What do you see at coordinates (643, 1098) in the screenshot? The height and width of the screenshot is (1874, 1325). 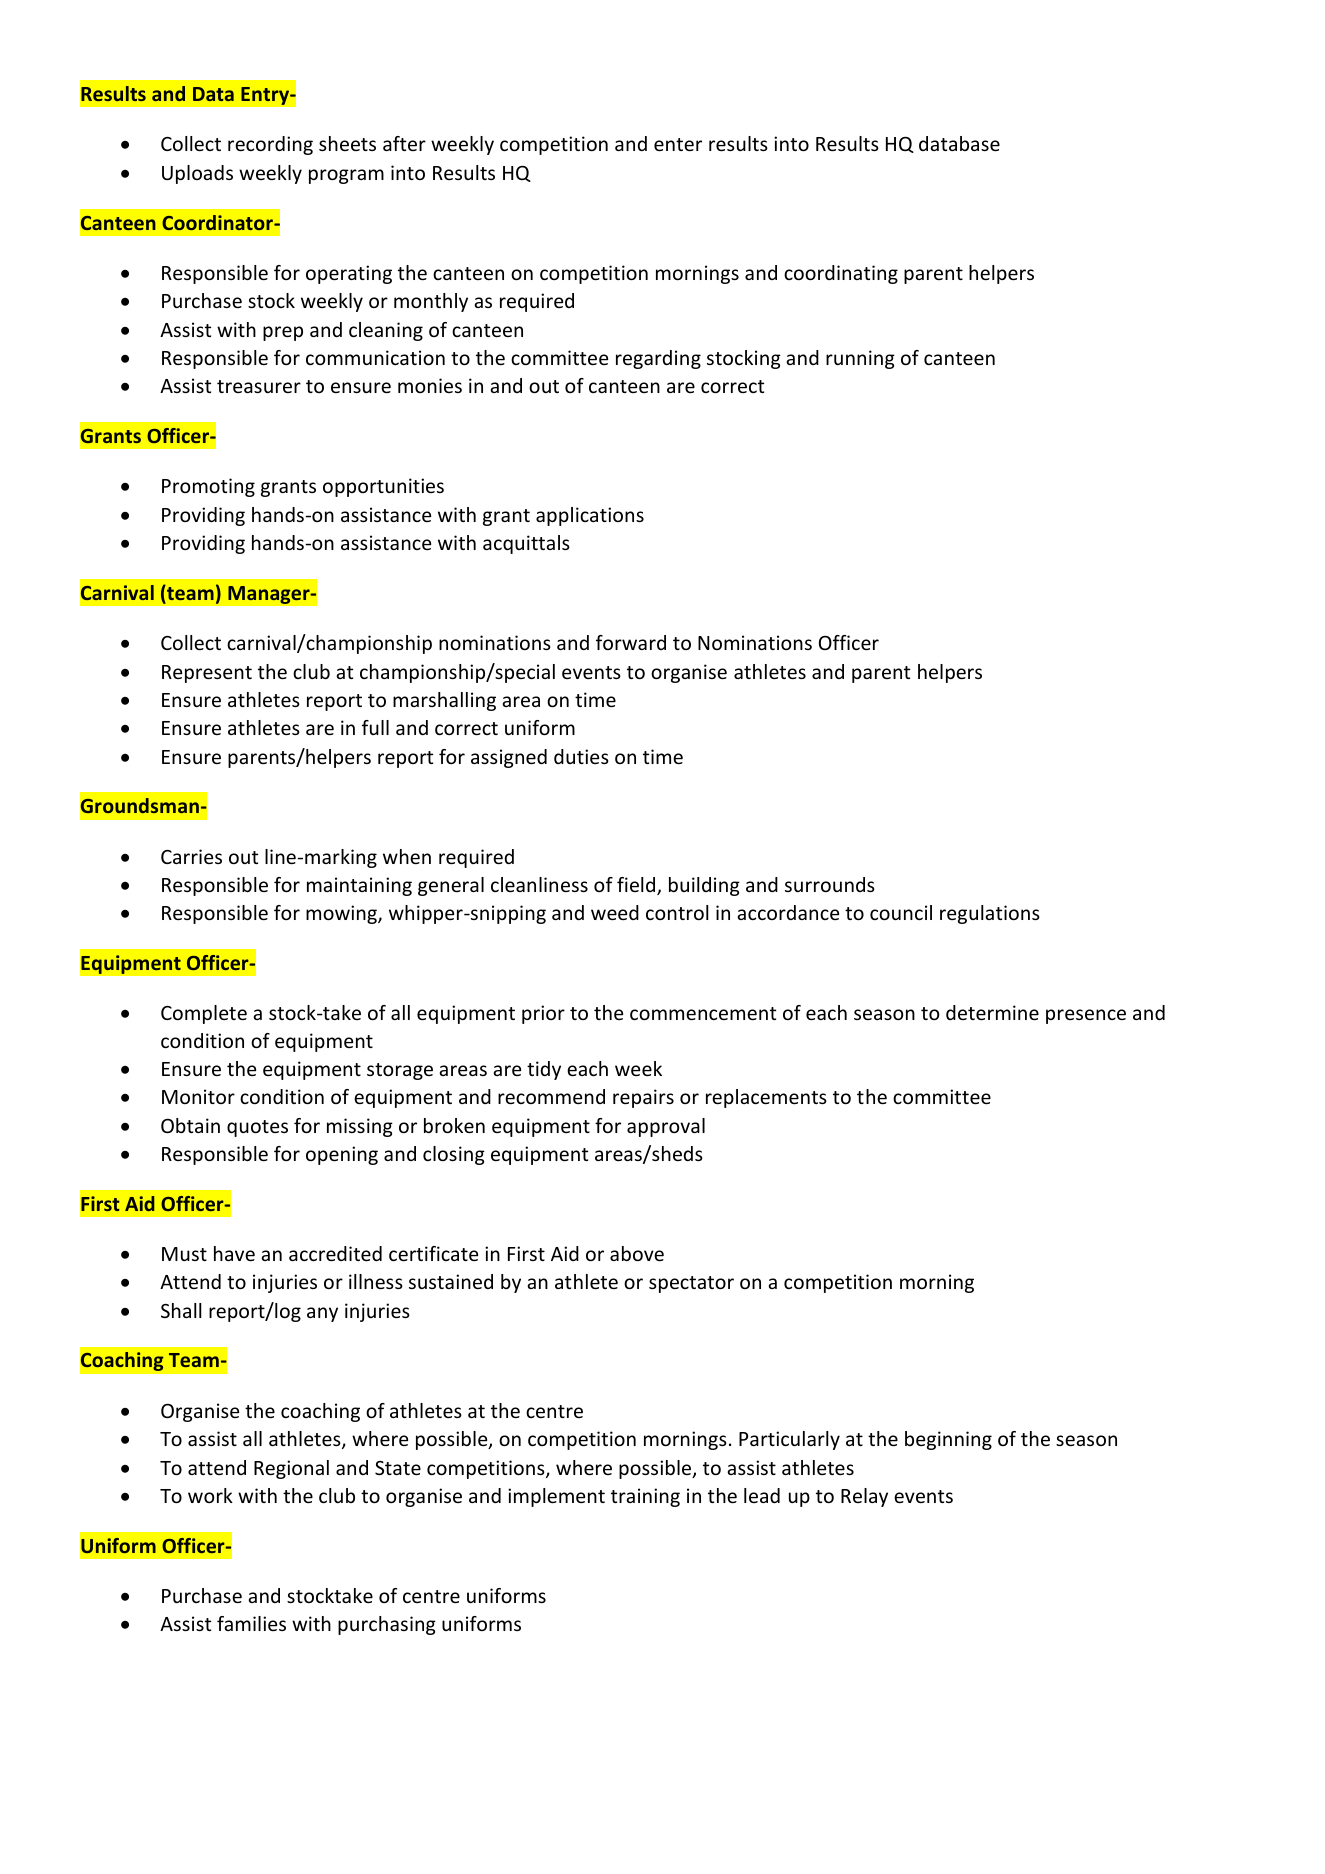 I see `repairs` at bounding box center [643, 1098].
